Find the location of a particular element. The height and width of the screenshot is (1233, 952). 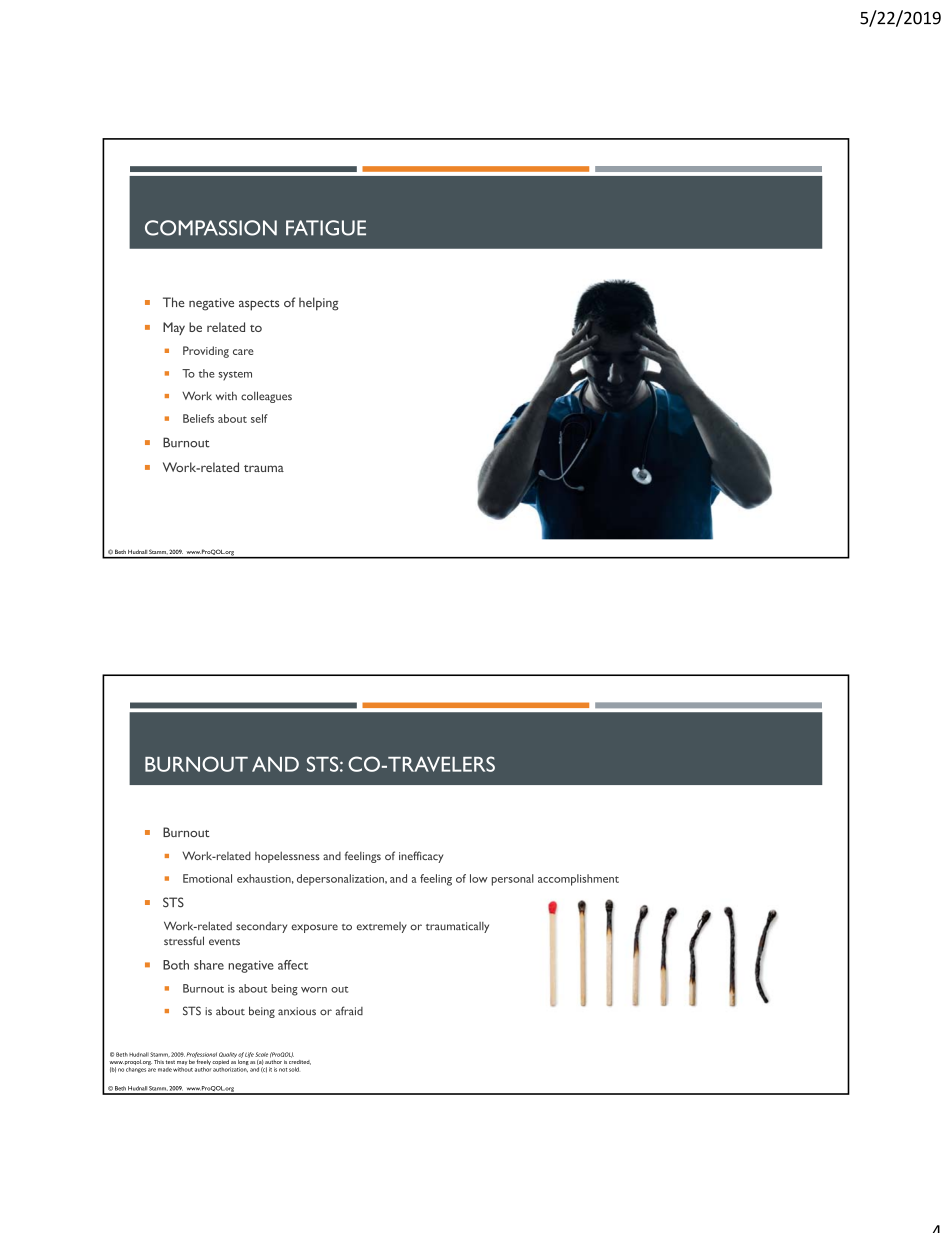

self is located at coordinates (259, 418).
